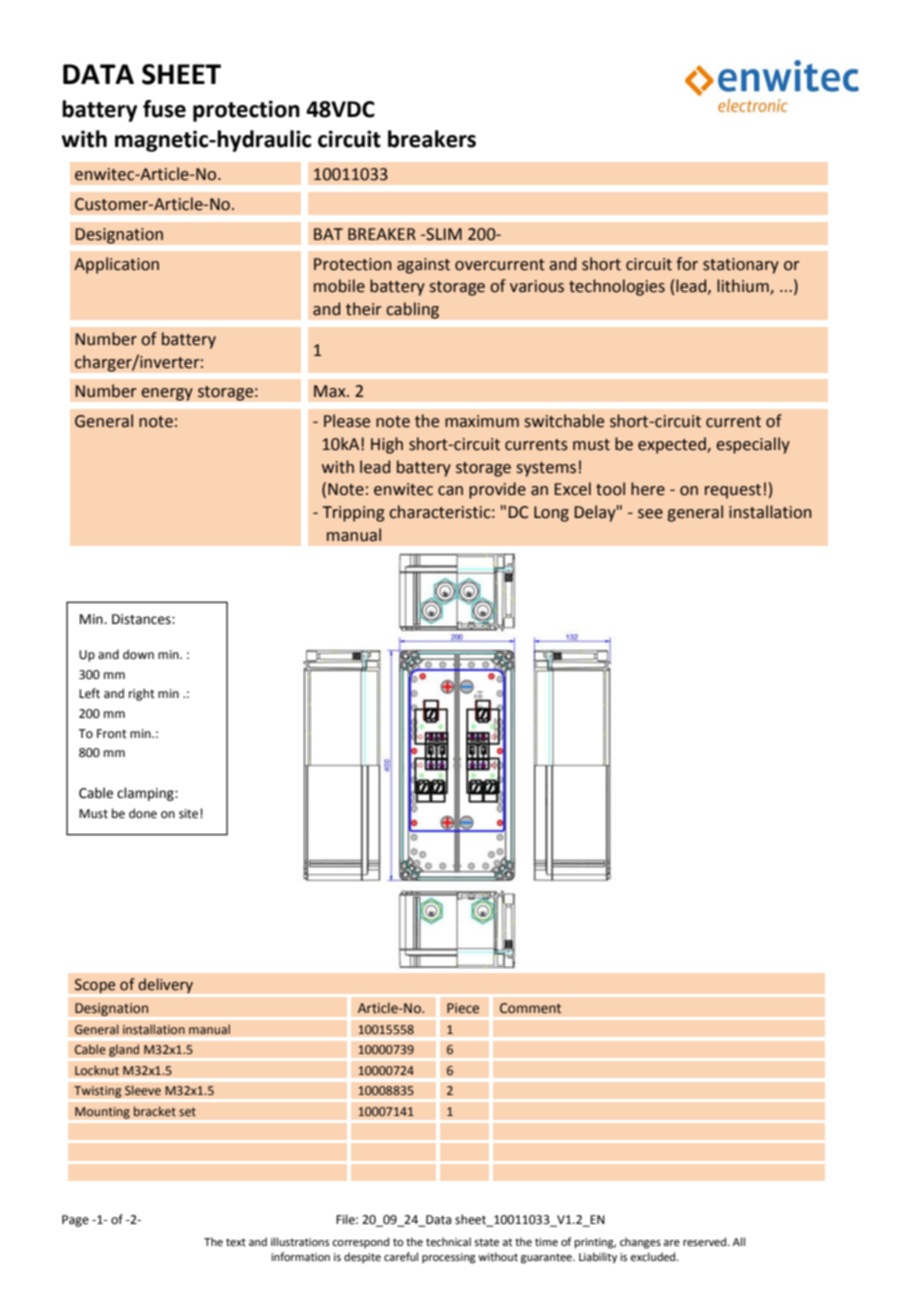 The image size is (924, 1308). I want to click on stationary, so click(741, 266).
